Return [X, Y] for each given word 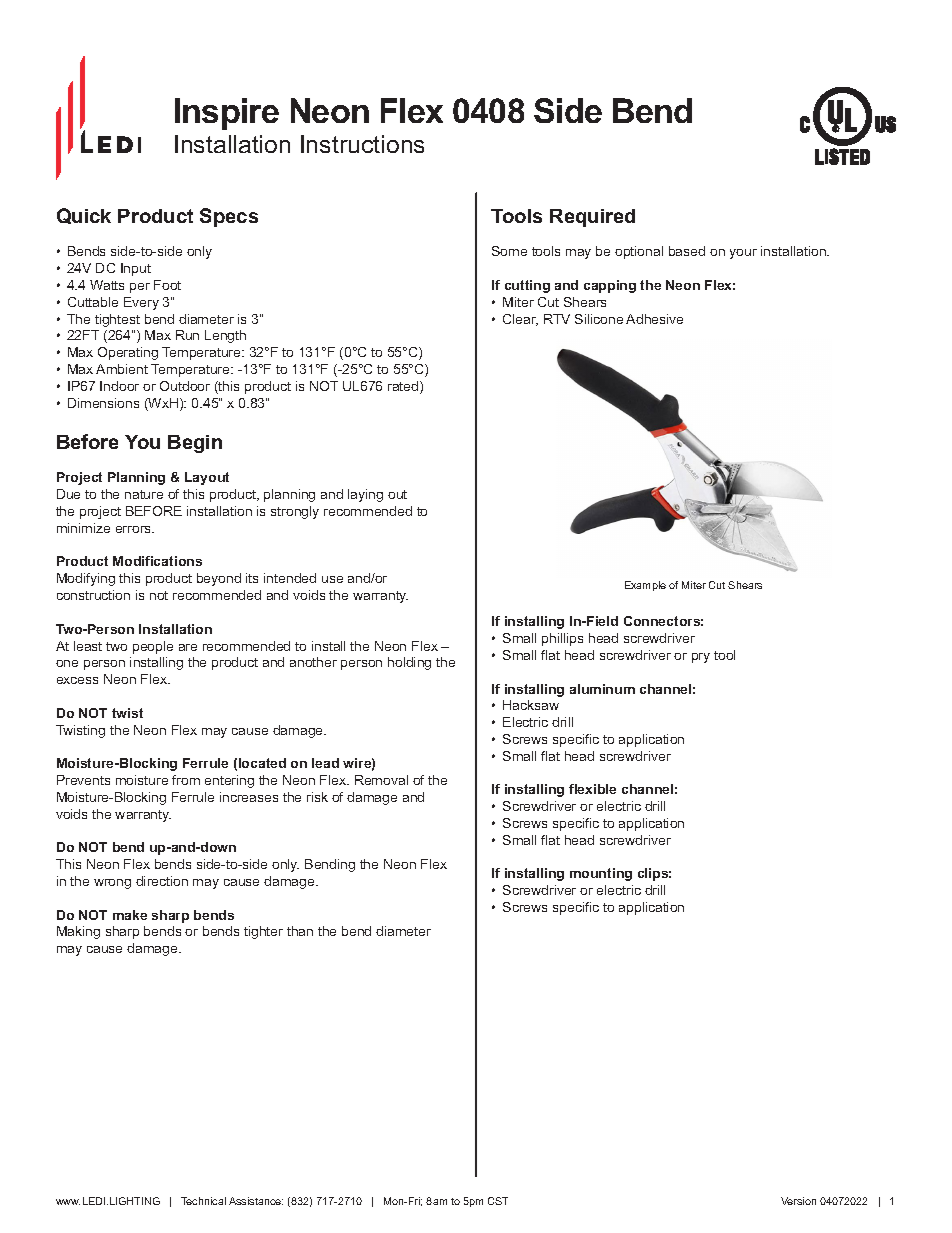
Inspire [227, 114]
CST [498, 1201]
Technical [203, 1201]
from [186, 780]
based [687, 251]
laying [365, 495]
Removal [381, 780]
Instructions [362, 144]
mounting [601, 874]
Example [645, 586]
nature [144, 494]
